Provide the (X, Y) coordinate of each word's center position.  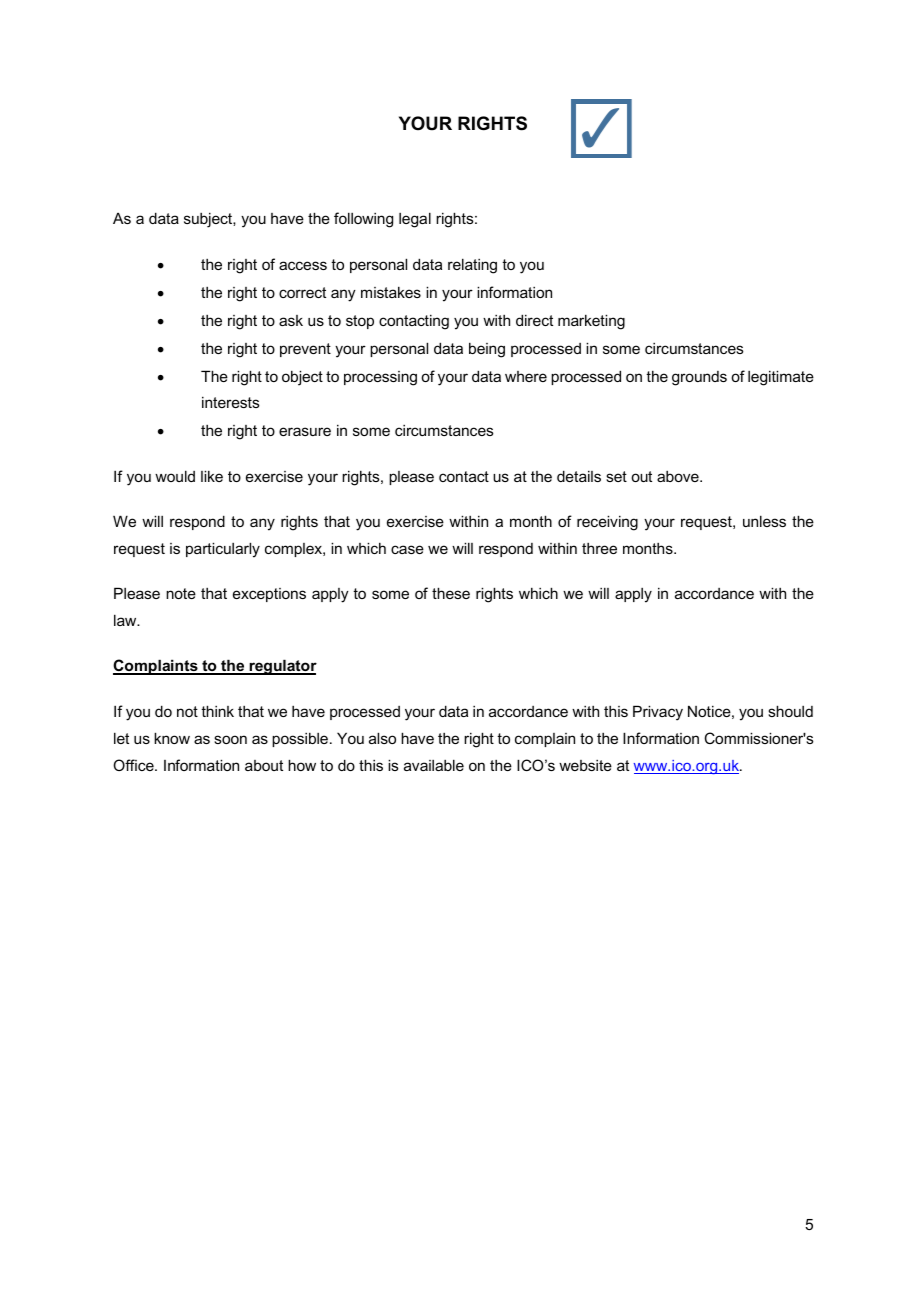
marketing (591, 322)
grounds (699, 378)
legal (415, 220)
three (599, 548)
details (579, 476)
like (212, 476)
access (303, 265)
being (487, 350)
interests (231, 402)
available (434, 765)
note (181, 593)
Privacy (658, 713)
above (679, 476)
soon (230, 739)
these (451, 593)
